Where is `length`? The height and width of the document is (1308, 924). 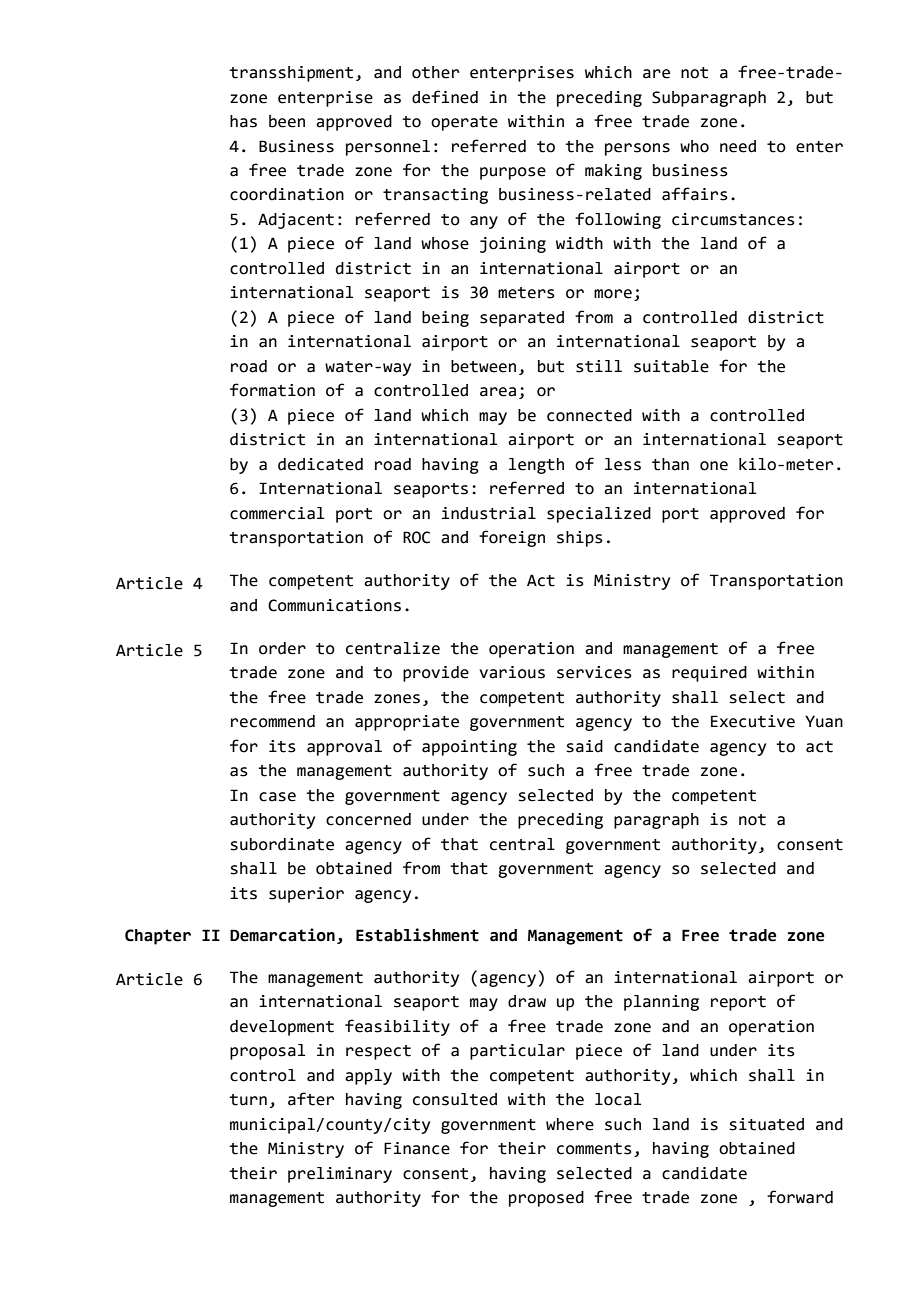 length is located at coordinates (536, 466).
